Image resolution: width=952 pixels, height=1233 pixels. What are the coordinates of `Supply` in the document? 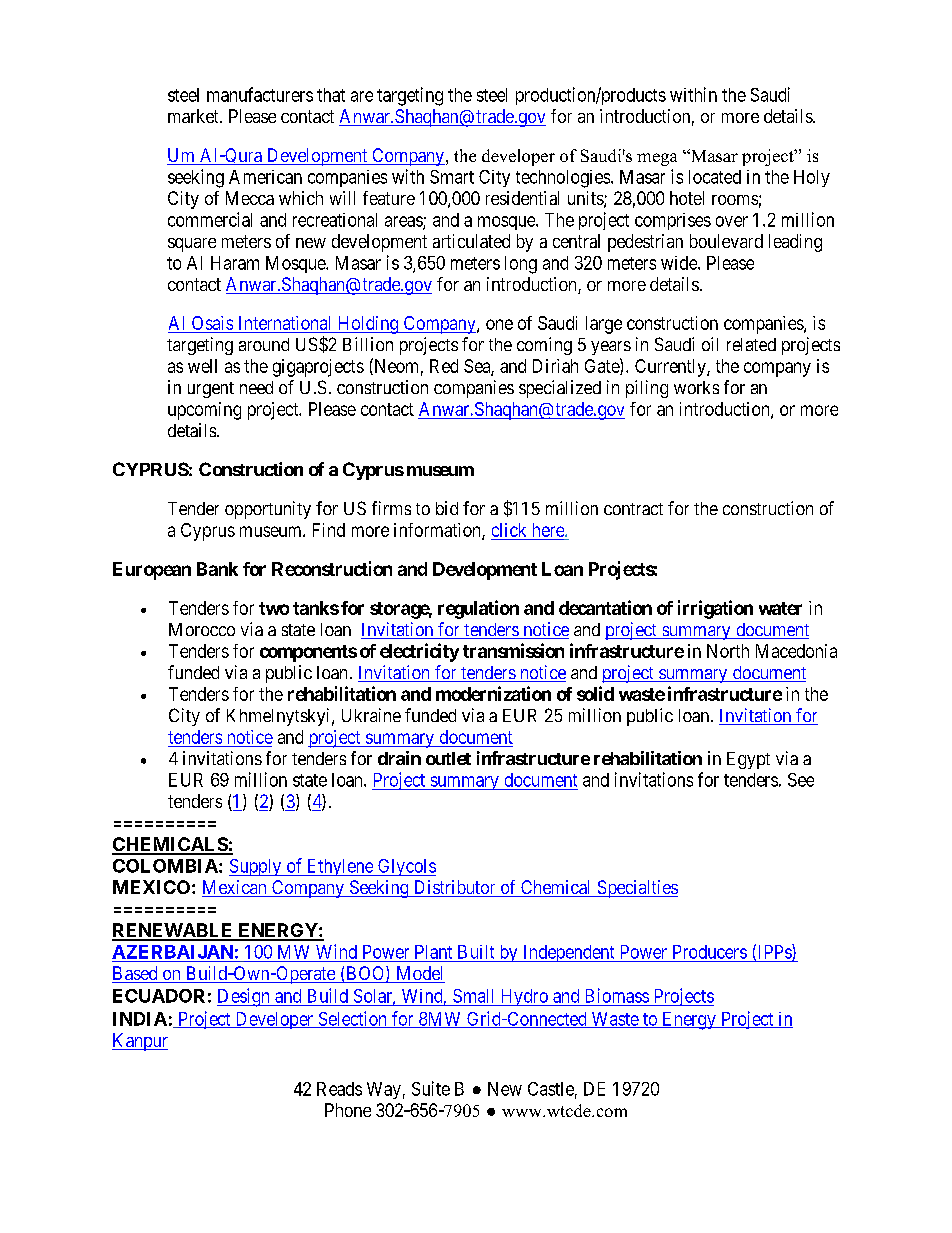 It's located at (256, 867).
